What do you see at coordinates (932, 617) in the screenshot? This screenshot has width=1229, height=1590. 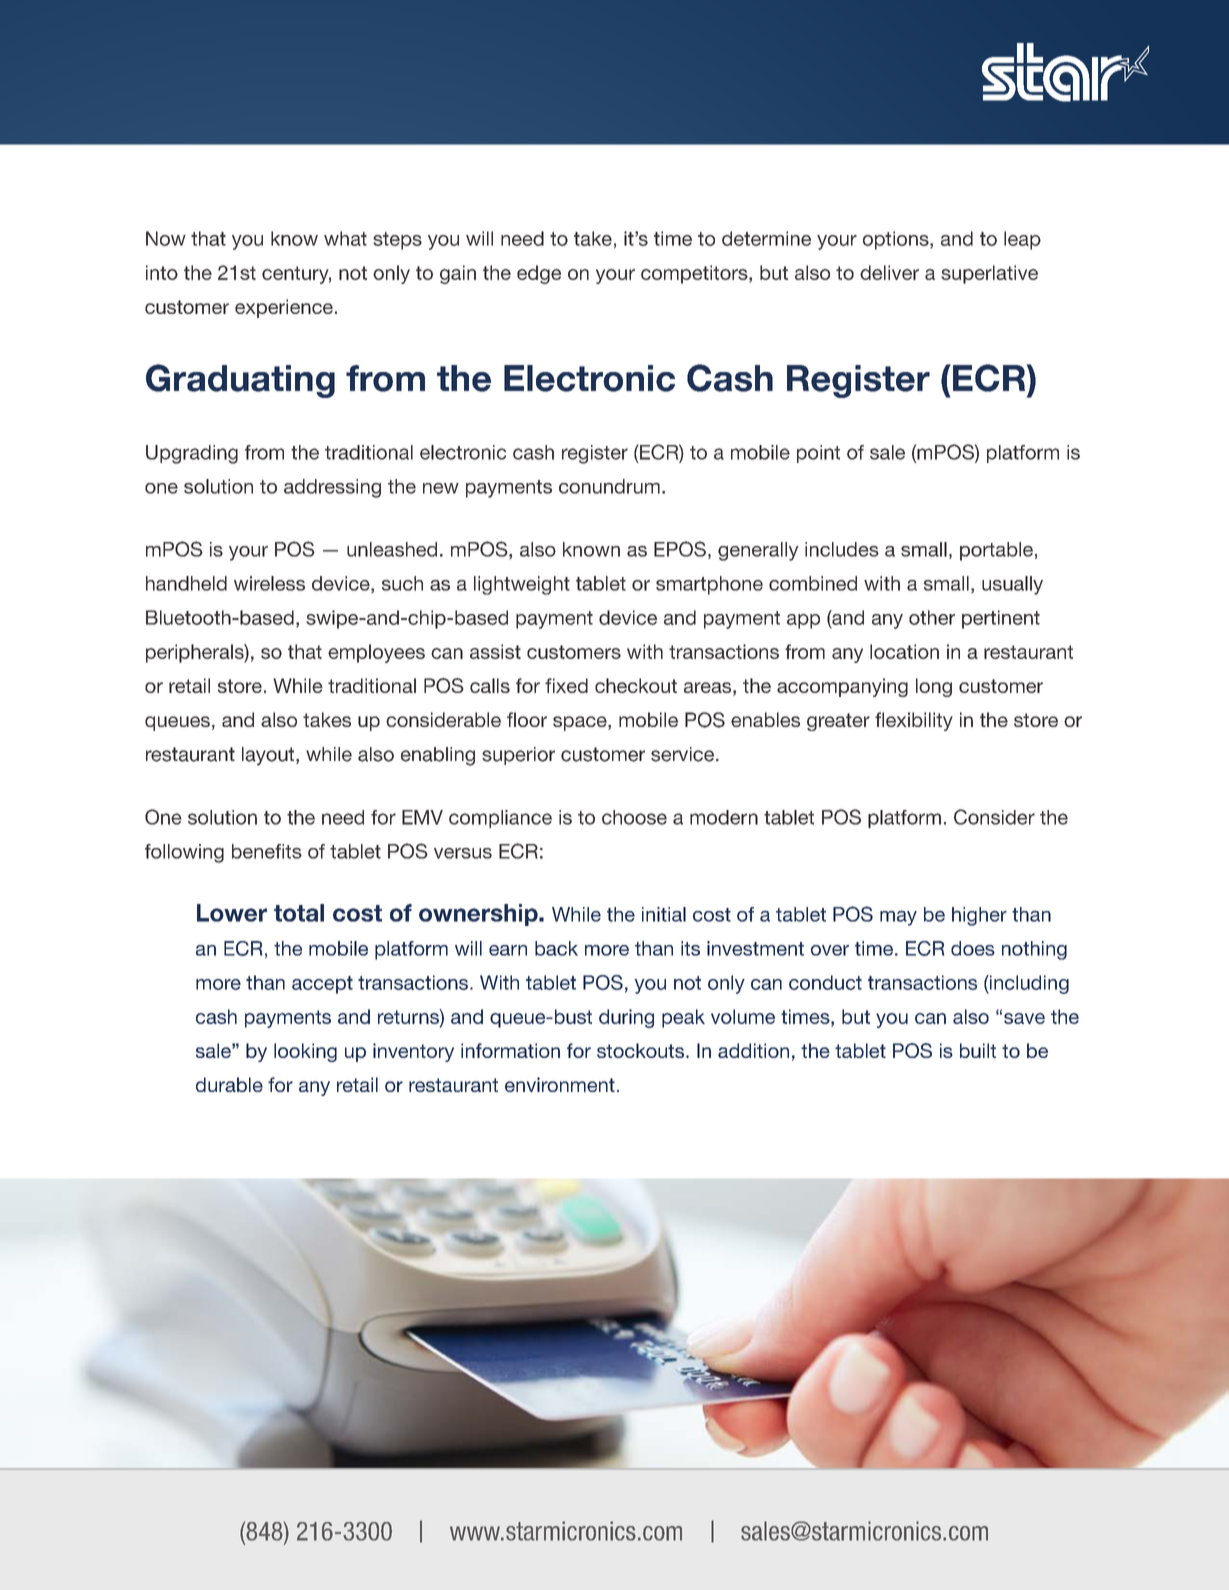 I see `other` at bounding box center [932, 617].
